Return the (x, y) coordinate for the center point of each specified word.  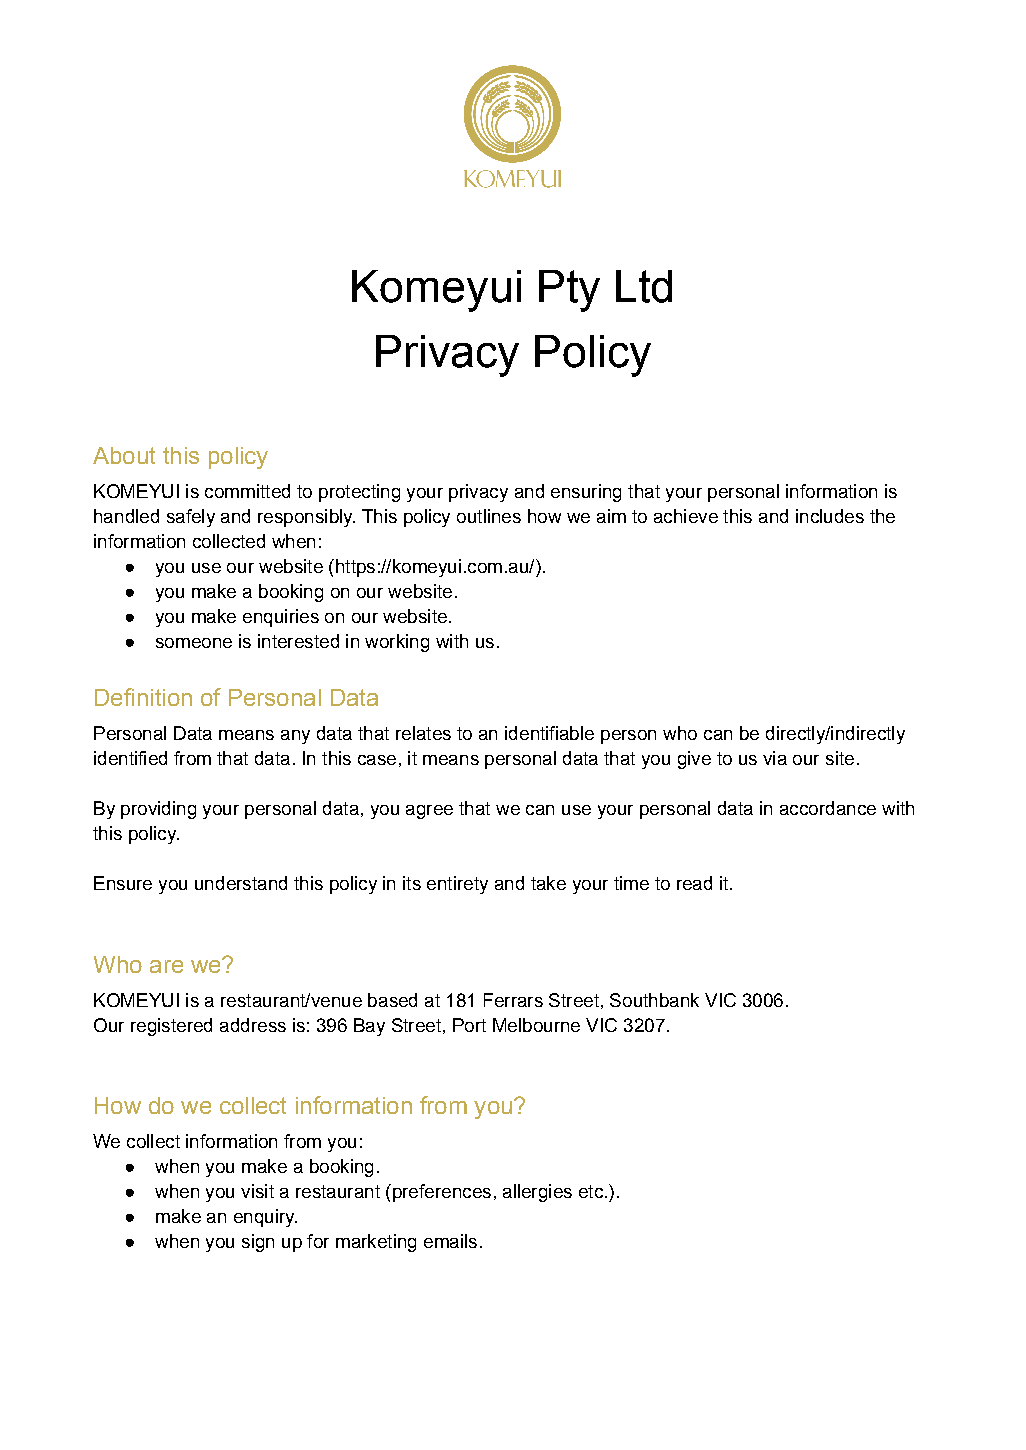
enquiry (265, 1218)
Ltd (644, 286)
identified (130, 758)
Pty (569, 291)
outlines (489, 516)
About (124, 455)
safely (191, 518)
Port (469, 1025)
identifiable (549, 733)
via (775, 758)
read (694, 883)
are (166, 966)
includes (830, 516)
